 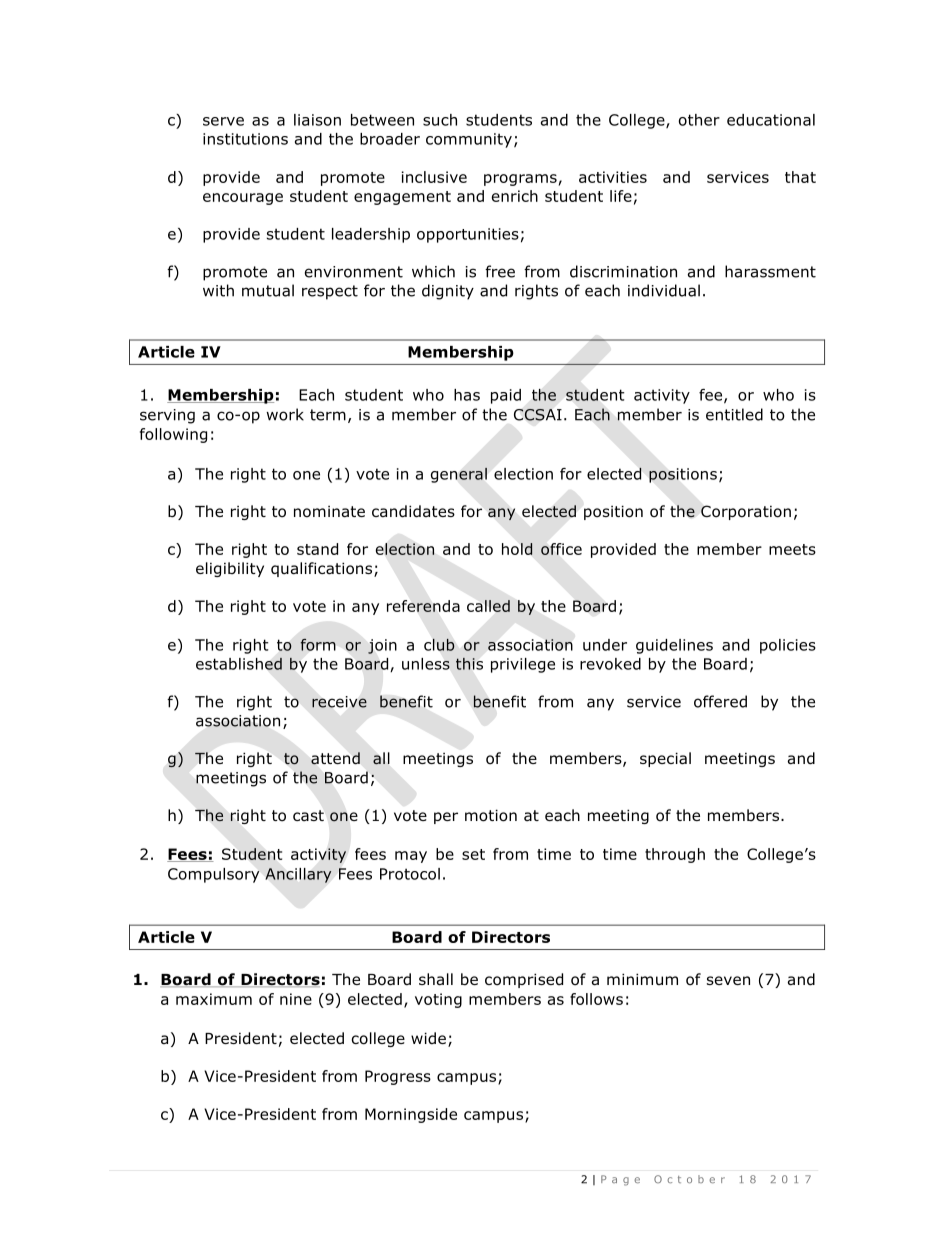 What do you see at coordinates (491, 815) in the image?
I see `motion` at bounding box center [491, 815].
